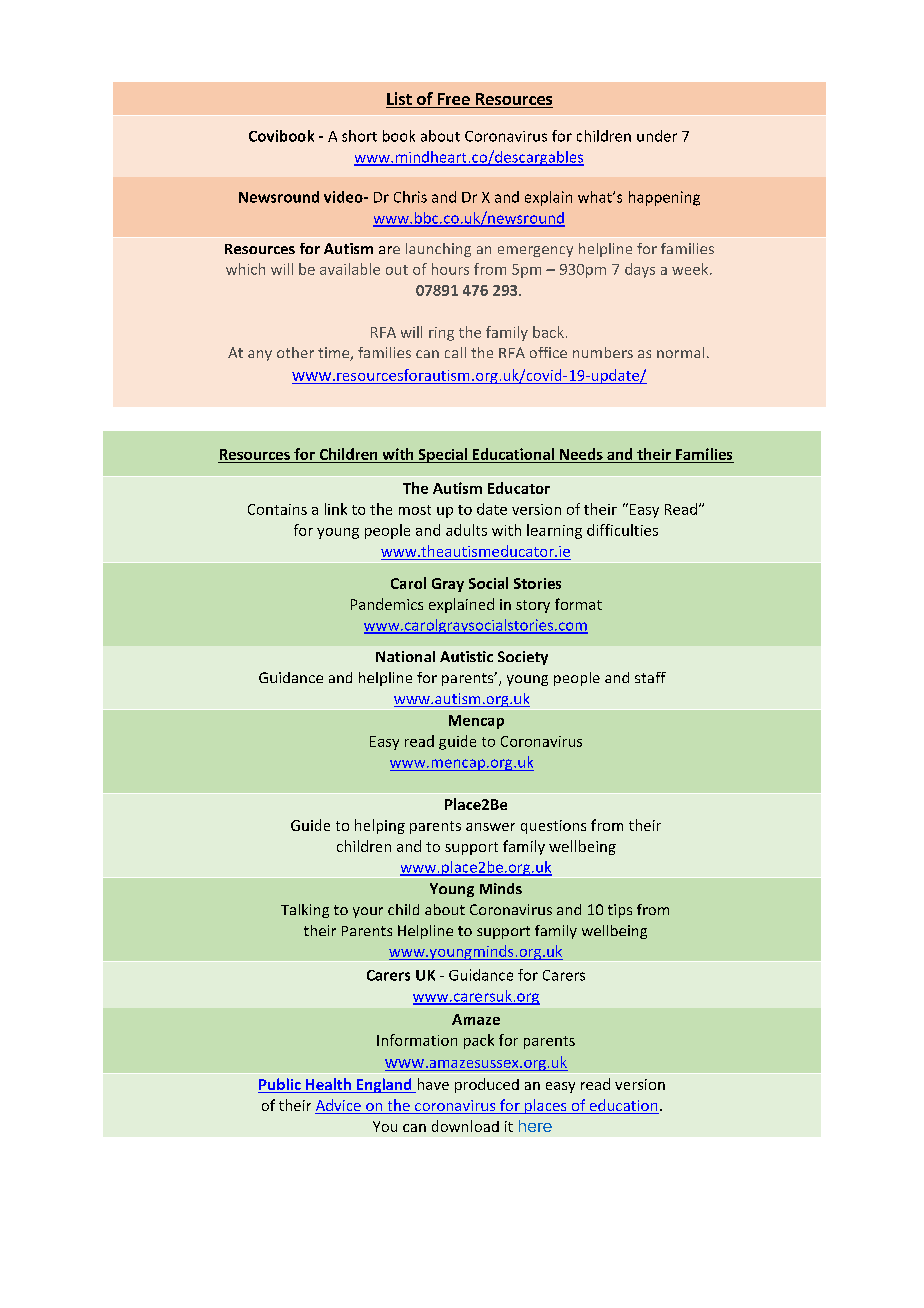 This screenshot has height=1308, width=924. I want to click on Free, so click(453, 100).
